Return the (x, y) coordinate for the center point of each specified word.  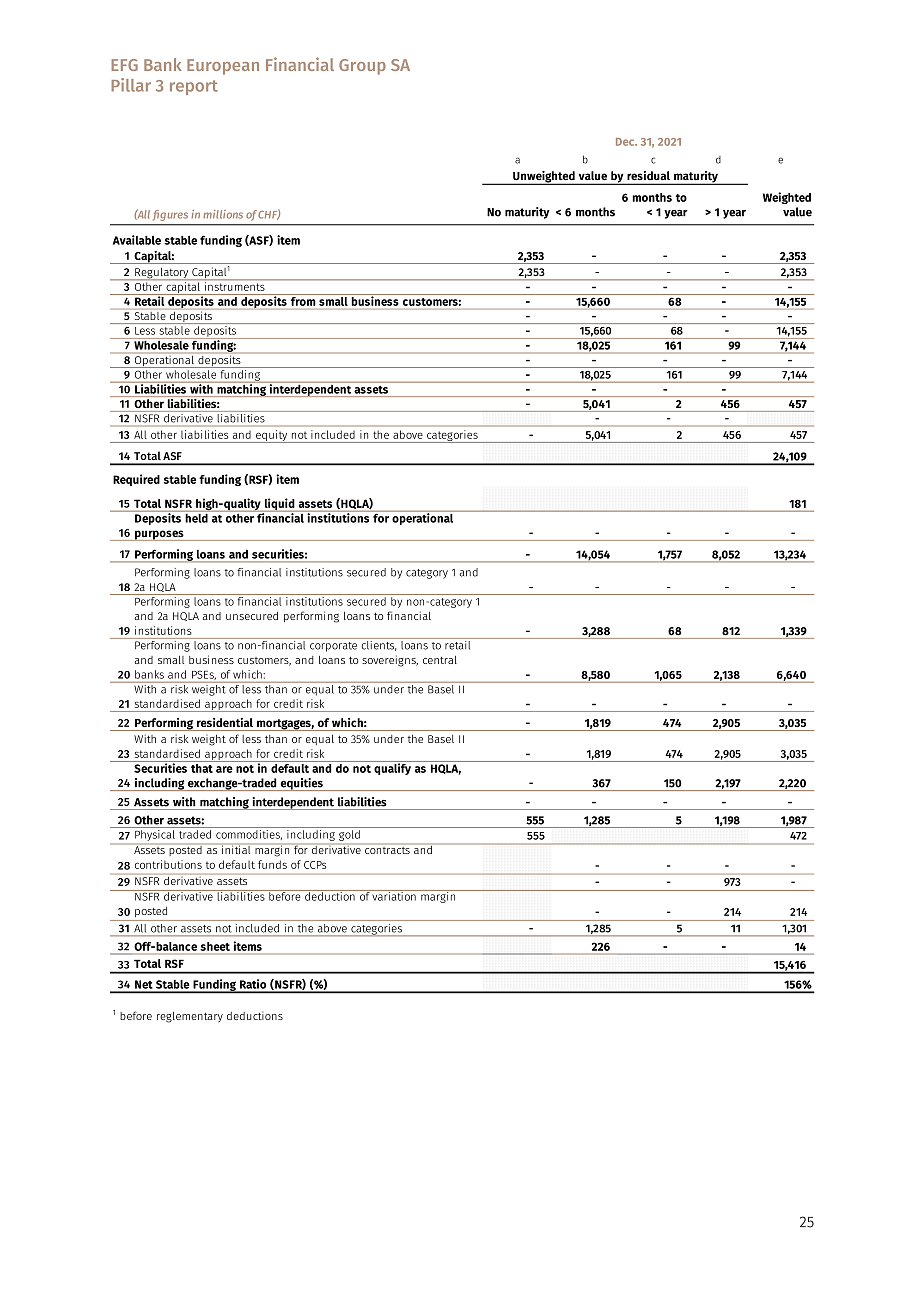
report (194, 87)
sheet (215, 946)
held (196, 517)
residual (648, 175)
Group (362, 67)
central (440, 660)
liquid (280, 505)
